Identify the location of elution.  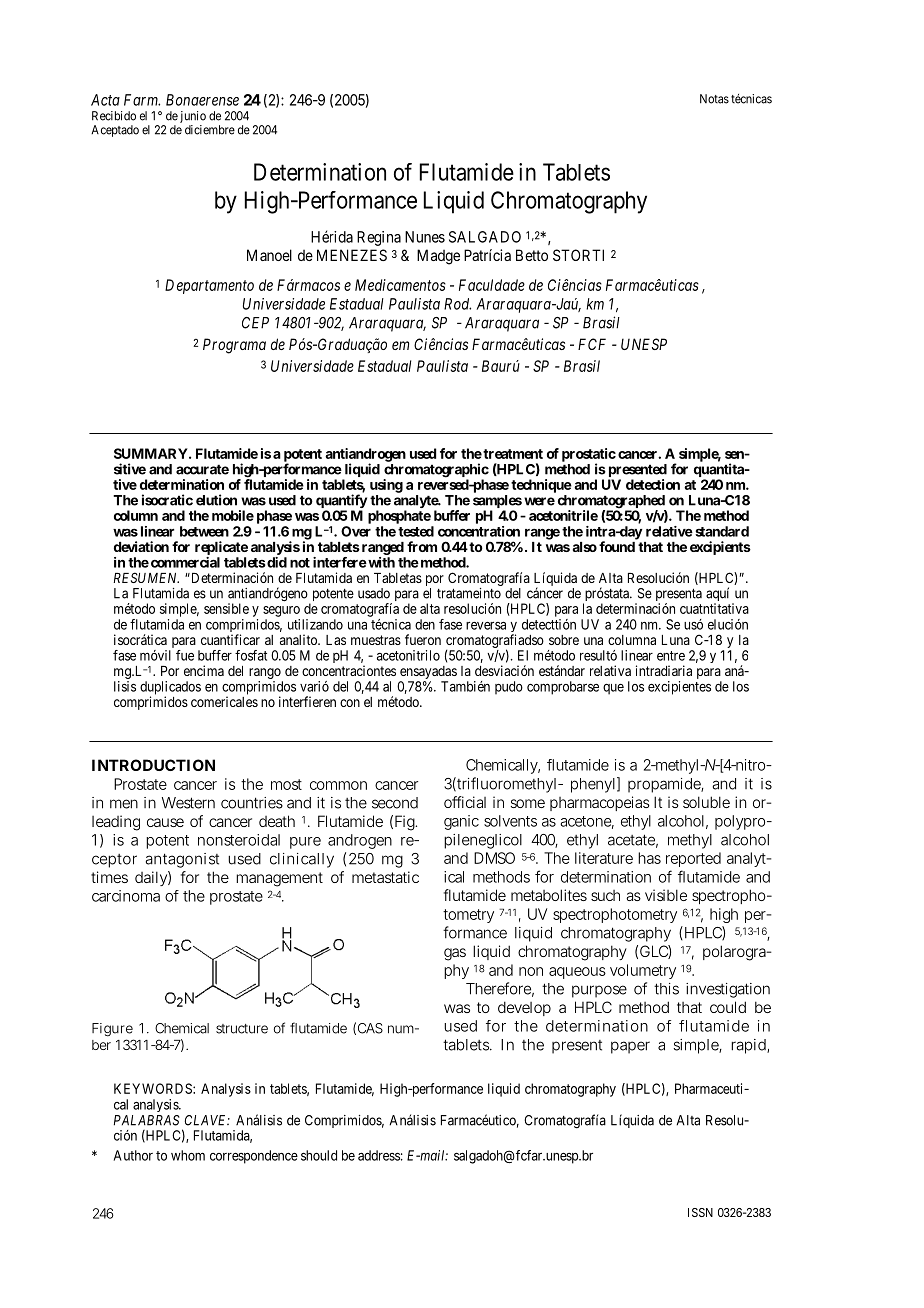
(216, 500).
